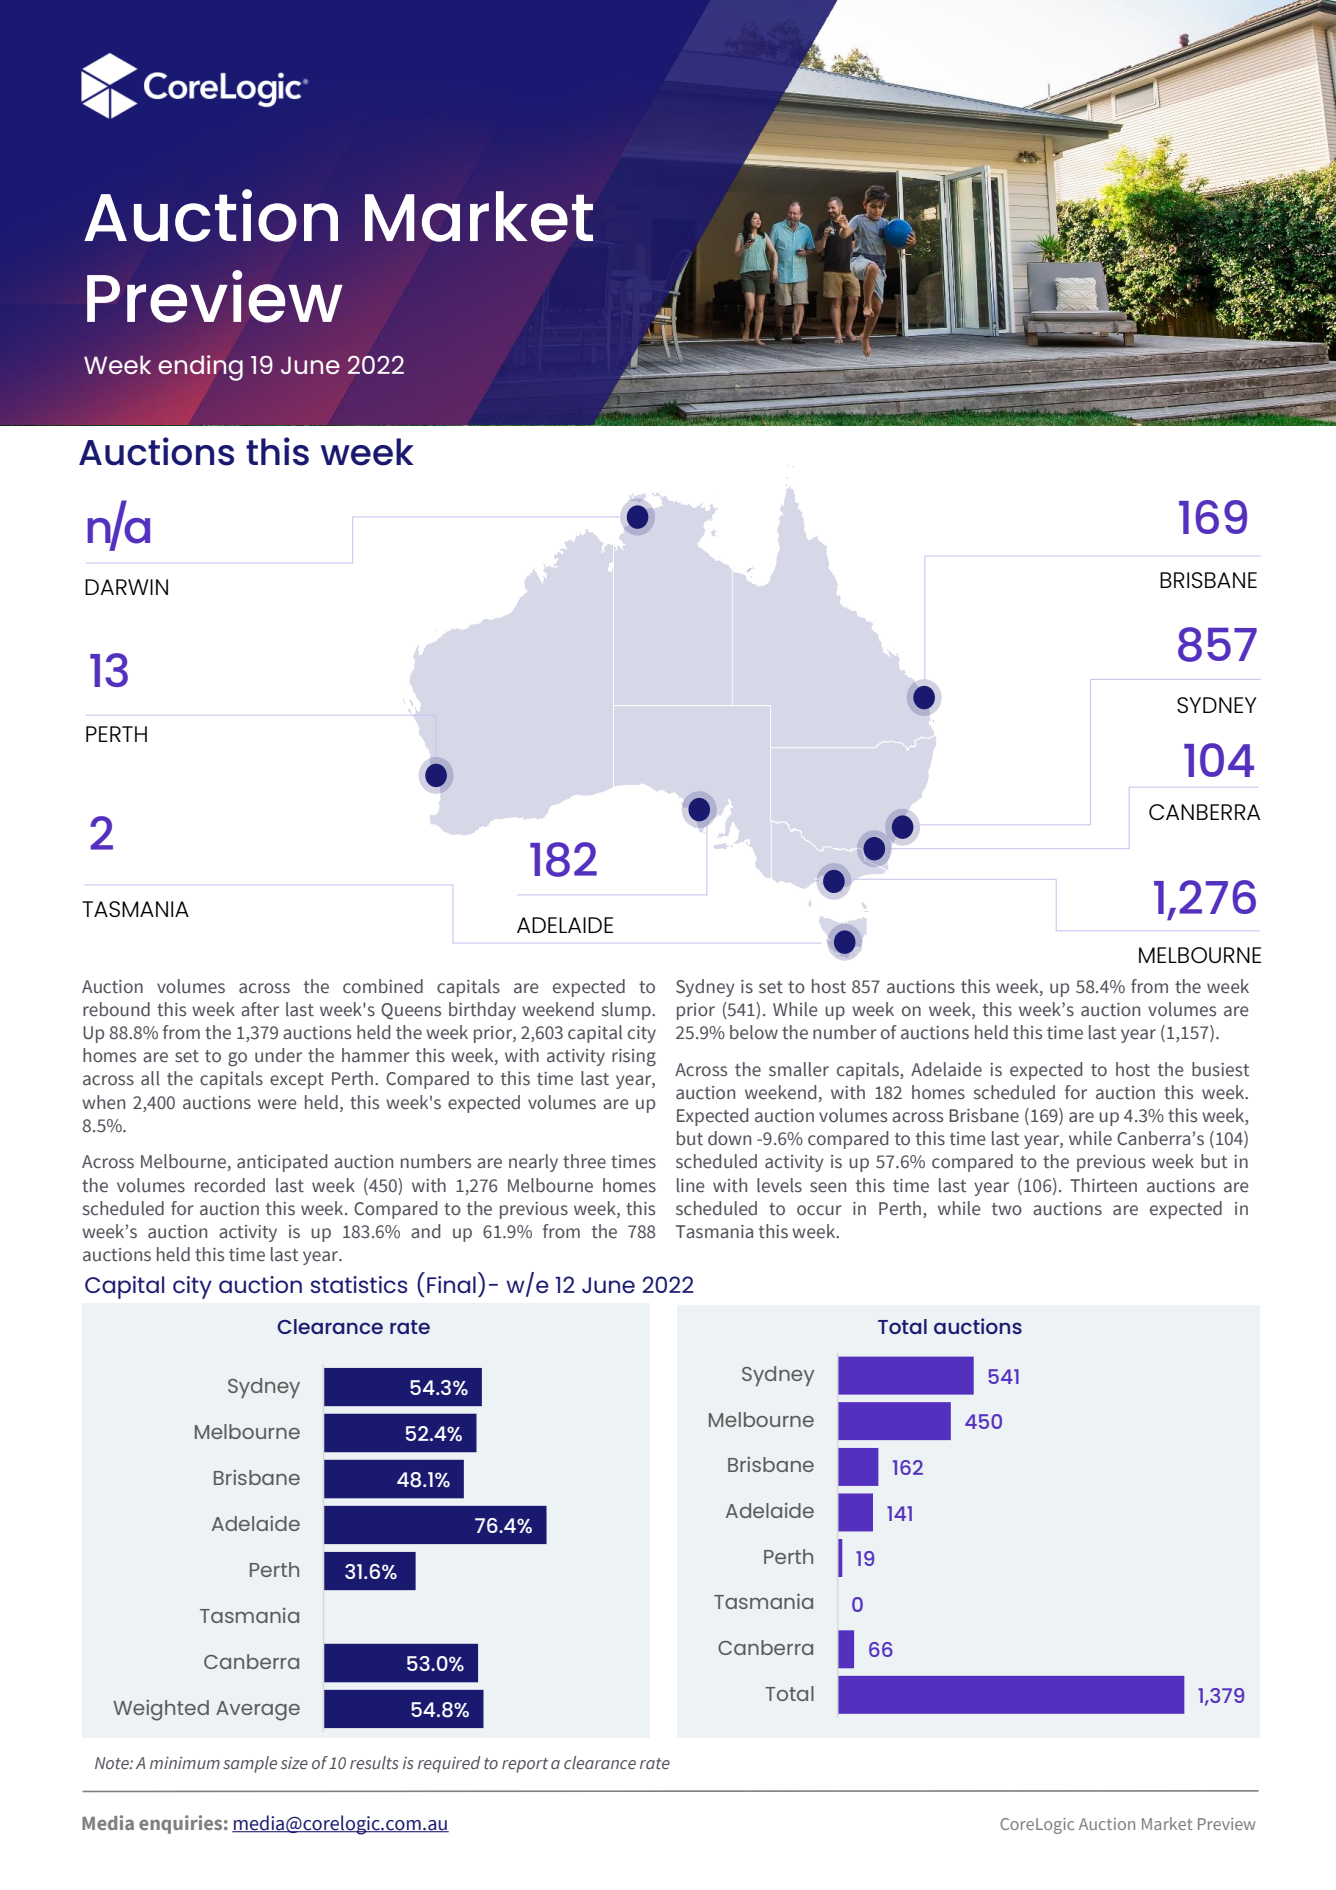 The width and height of the document is (1336, 1890). What do you see at coordinates (126, 587) in the document?
I see `DARWIN` at bounding box center [126, 587].
